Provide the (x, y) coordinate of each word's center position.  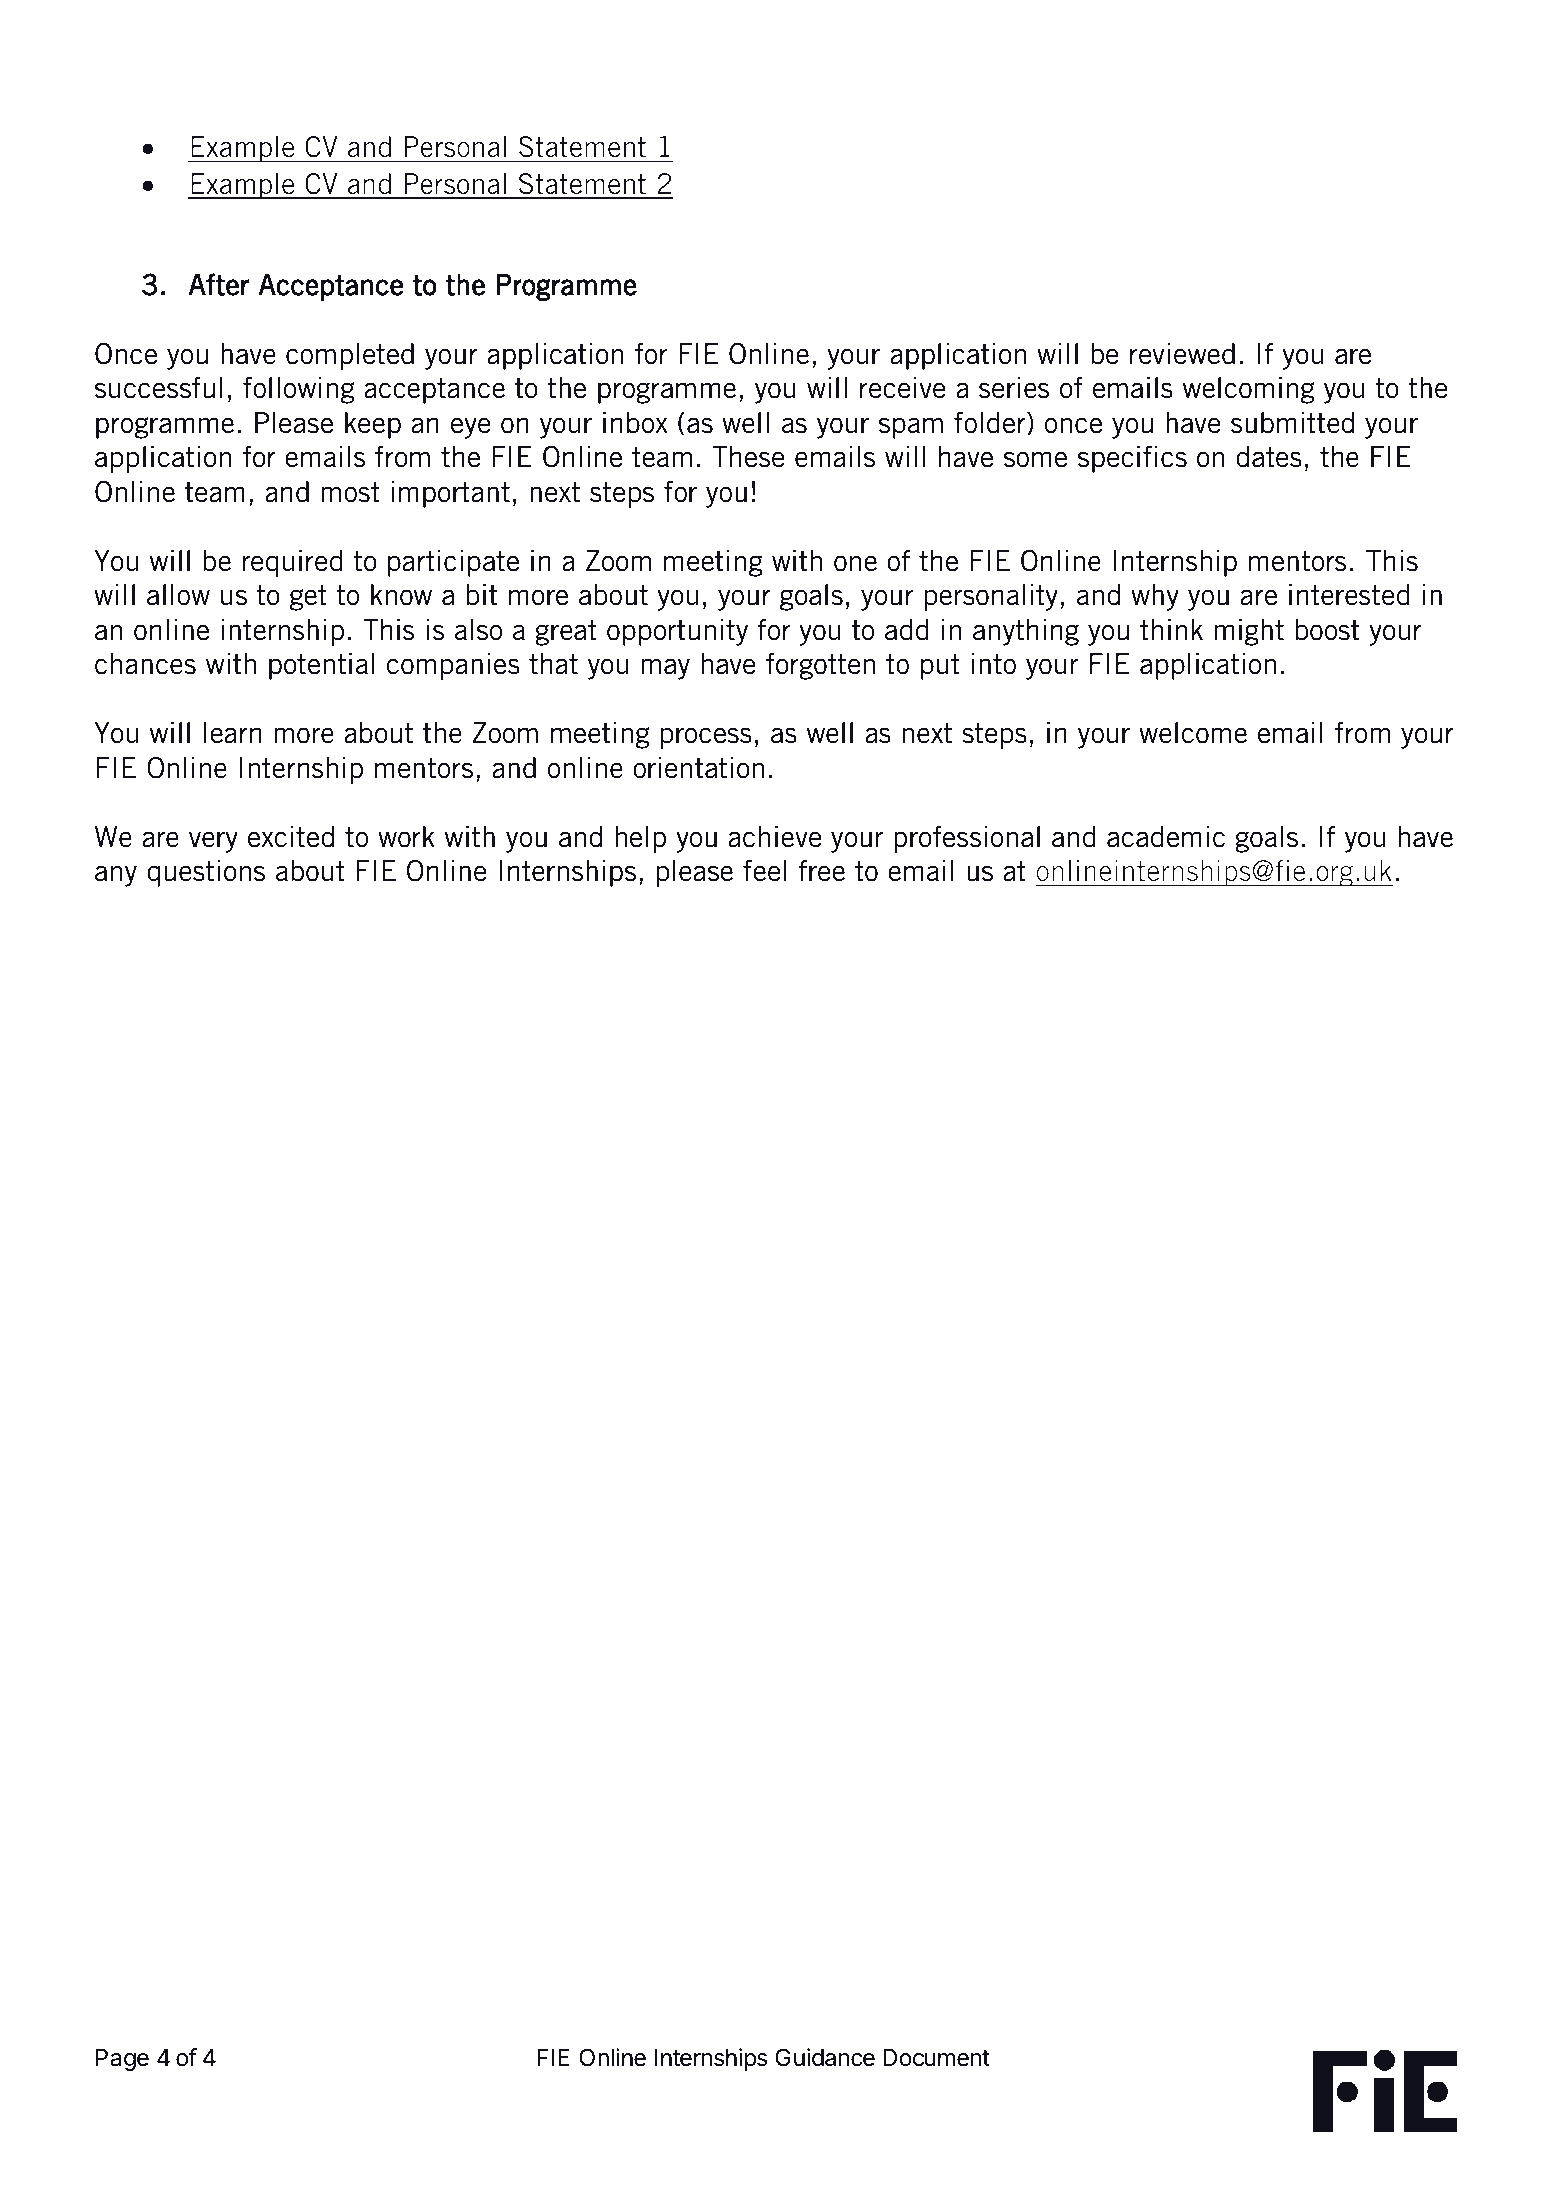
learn (233, 733)
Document (936, 2058)
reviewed (1182, 354)
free (821, 871)
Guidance (825, 2057)
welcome (1193, 733)
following (298, 390)
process (706, 738)
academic (1166, 837)
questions (206, 873)
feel (764, 871)
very (213, 842)
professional (967, 839)
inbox (635, 423)
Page (122, 2060)
